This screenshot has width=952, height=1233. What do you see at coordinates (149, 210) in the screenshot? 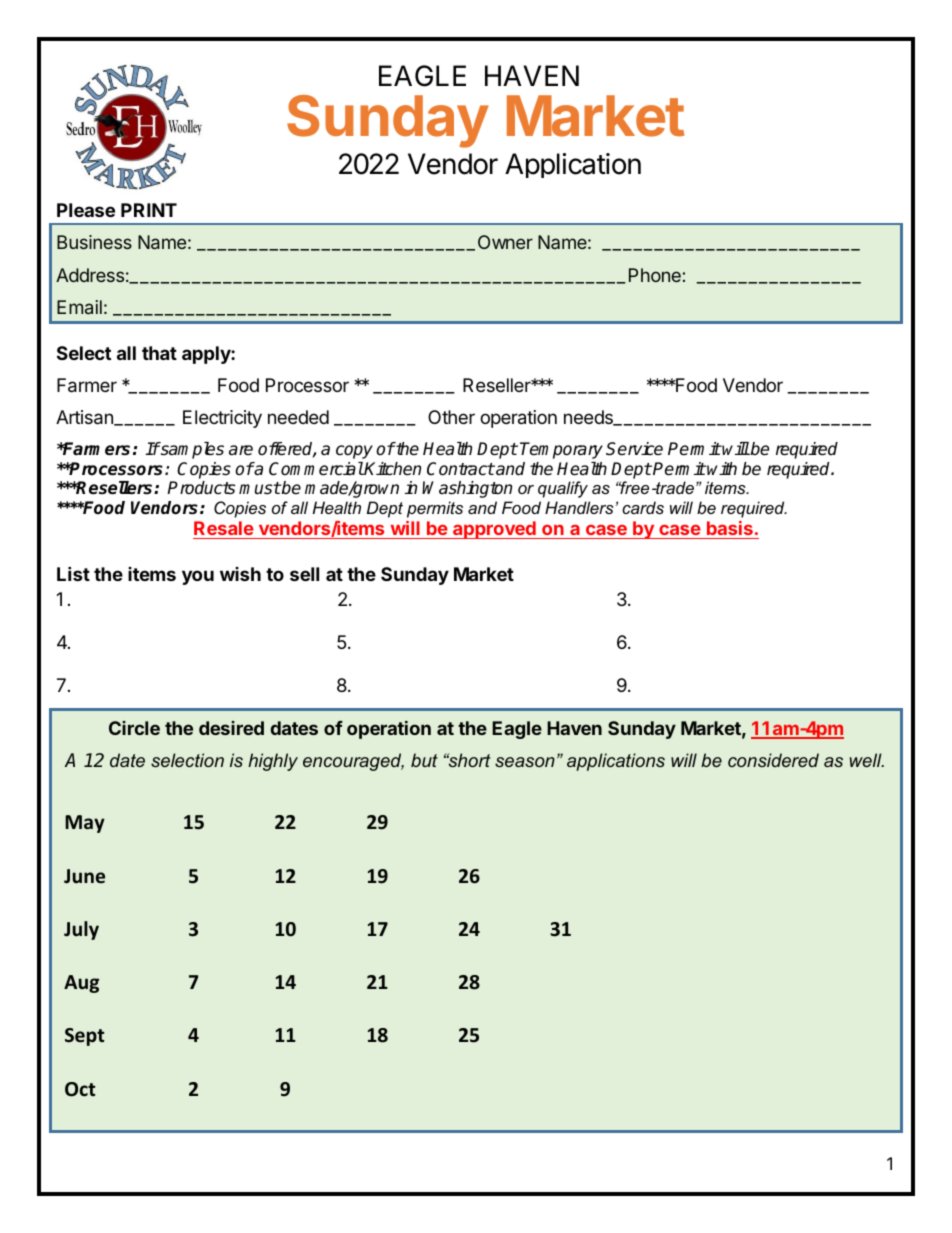
I see `PRINT` at bounding box center [149, 210].
